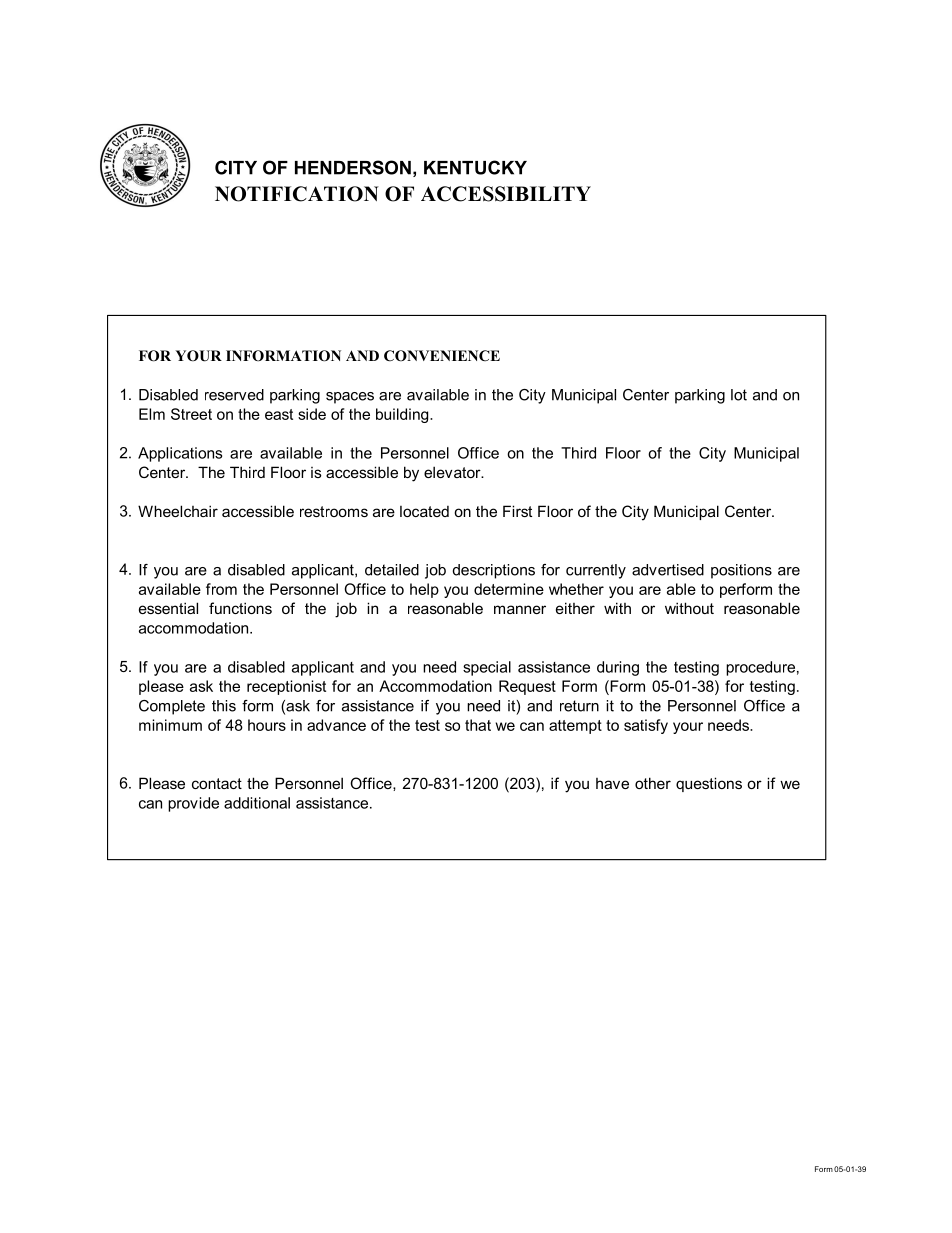 The width and height of the screenshot is (952, 1233). What do you see at coordinates (506, 194) in the screenshot?
I see `ACCESSIBILITY` at bounding box center [506, 194].
